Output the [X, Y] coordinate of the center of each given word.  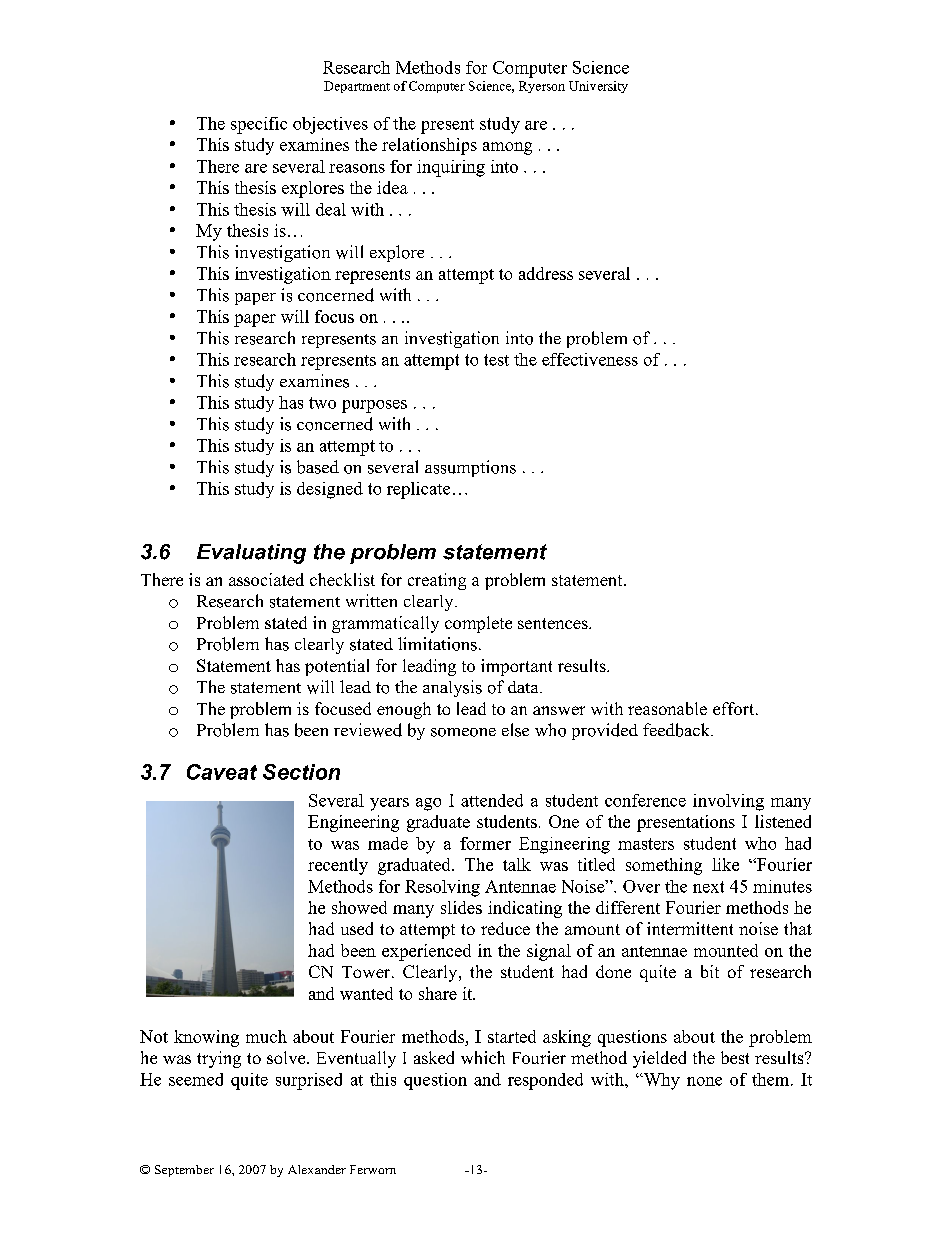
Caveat [222, 772]
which [483, 1057]
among [507, 148]
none [704, 1081]
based [318, 467]
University [598, 87]
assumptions [470, 468]
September [184, 1171]
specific [259, 125]
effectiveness [590, 359]
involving [728, 802]
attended [492, 800]
